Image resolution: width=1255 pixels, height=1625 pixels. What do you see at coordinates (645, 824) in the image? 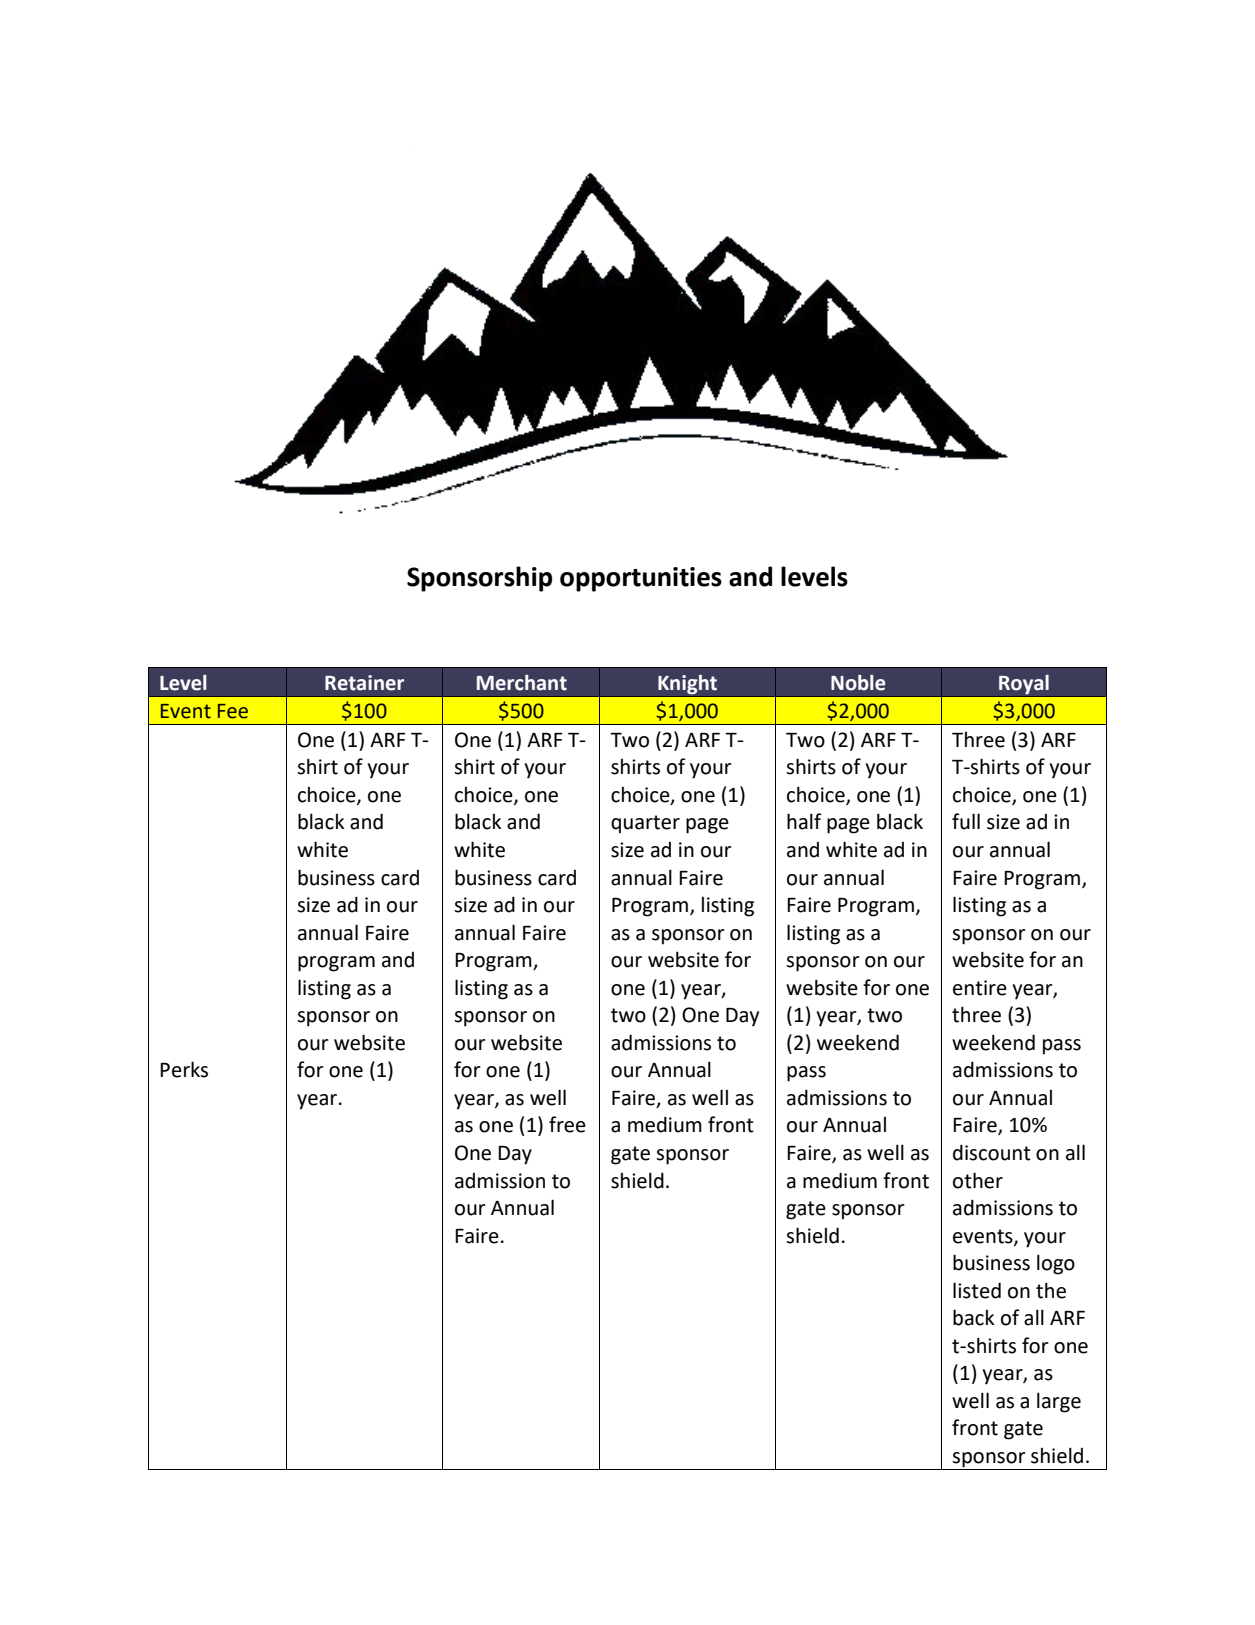
I see `quarter` at bounding box center [645, 824].
